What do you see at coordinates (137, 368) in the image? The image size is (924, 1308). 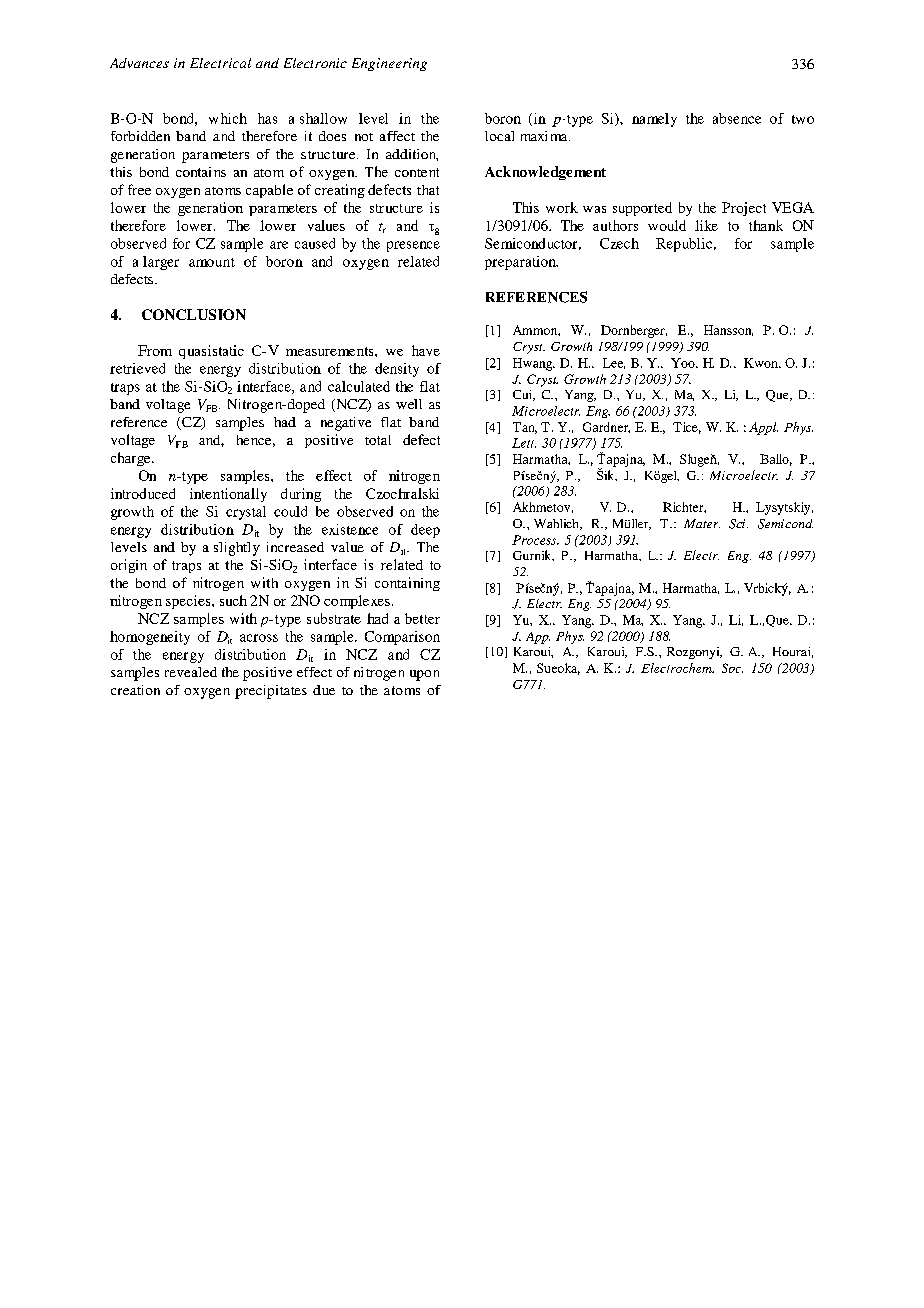 I see `retrieved` at bounding box center [137, 368].
